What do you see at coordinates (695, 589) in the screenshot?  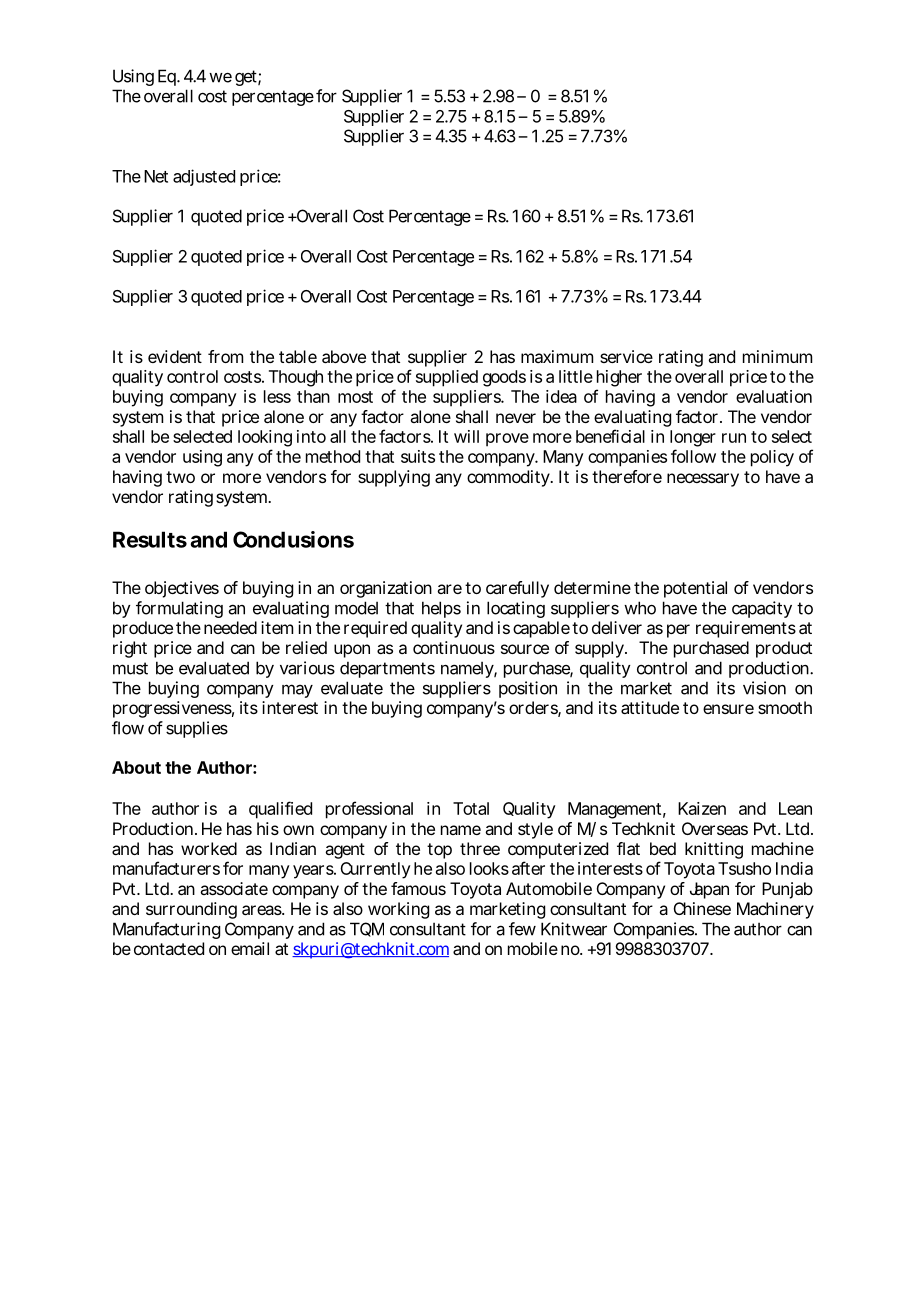 I see `potential` at bounding box center [695, 589].
